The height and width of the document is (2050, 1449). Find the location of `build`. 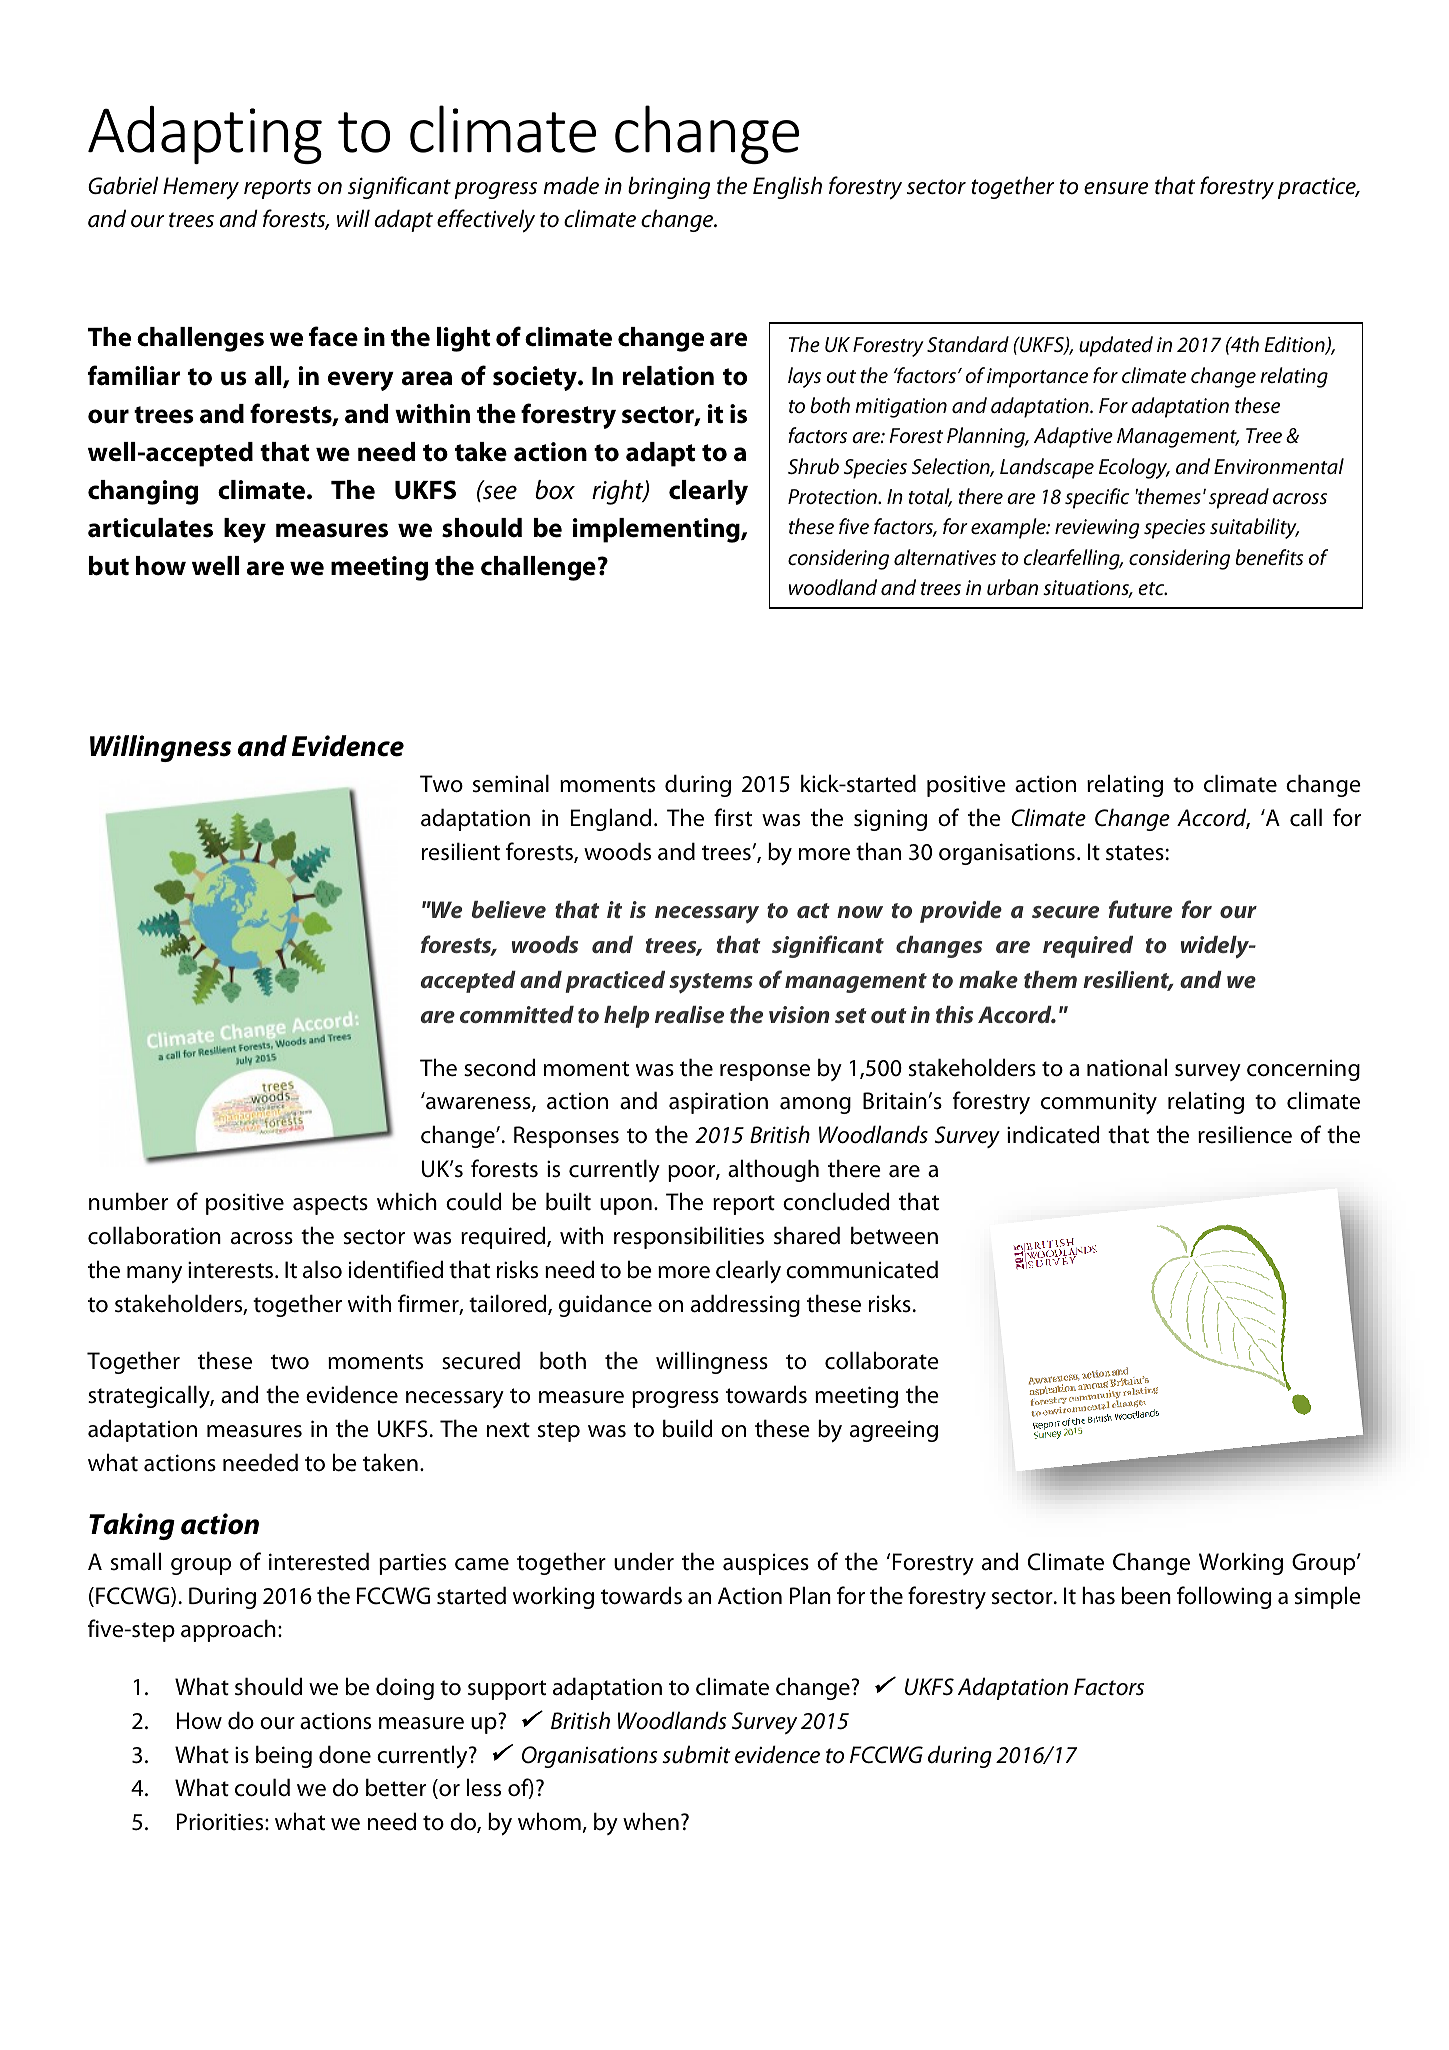

build is located at coordinates (688, 1428).
